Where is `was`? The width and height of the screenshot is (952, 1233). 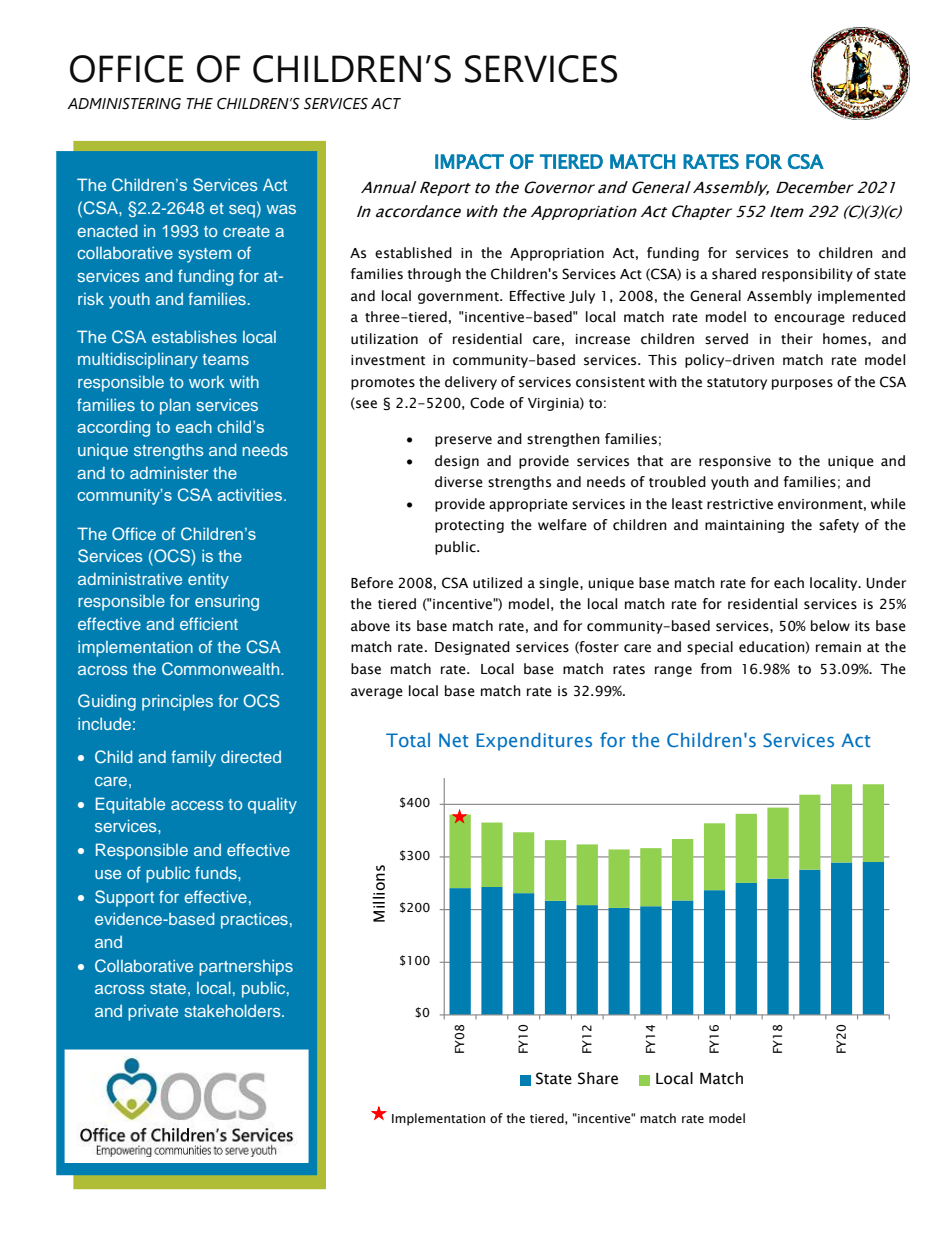 was is located at coordinates (281, 209).
